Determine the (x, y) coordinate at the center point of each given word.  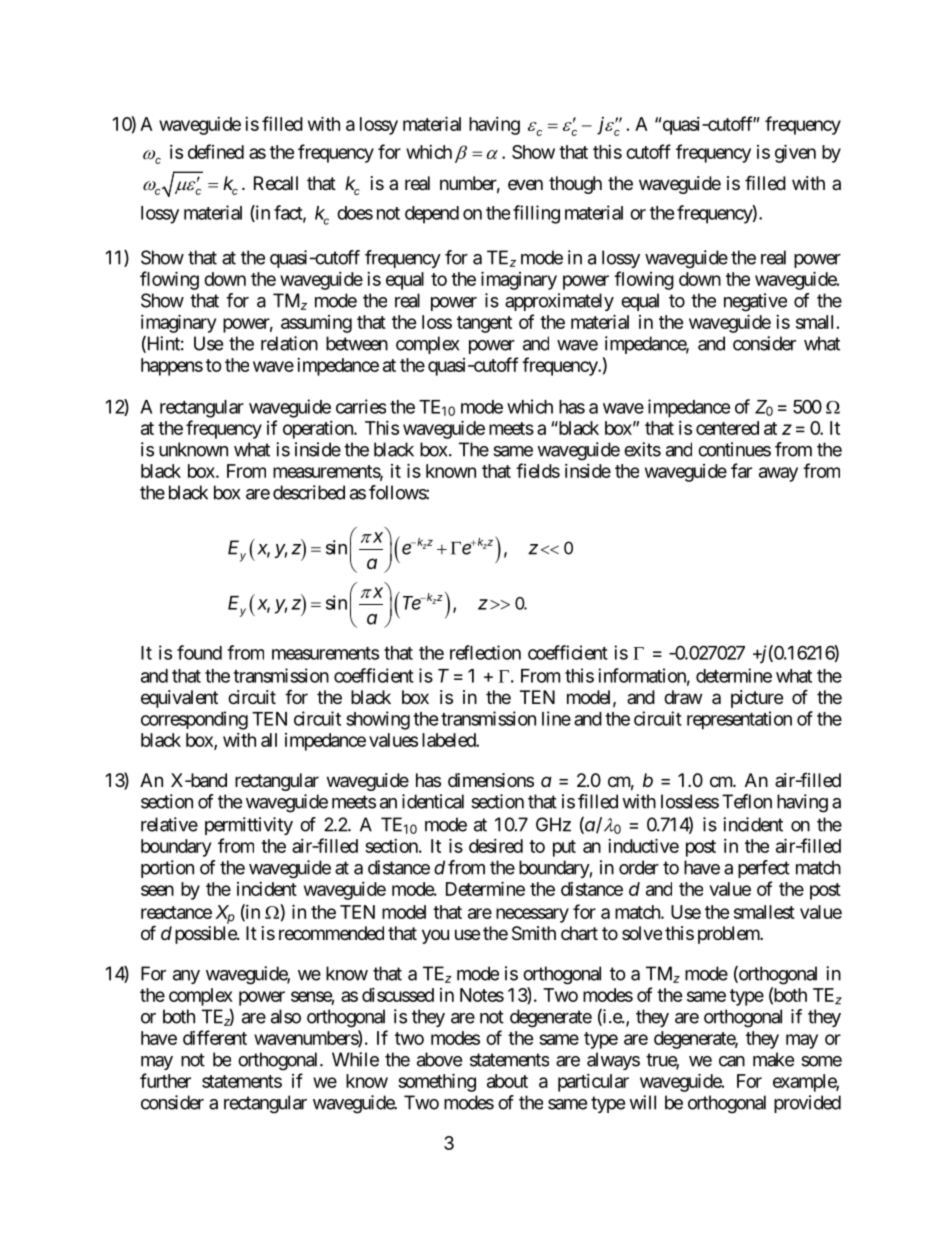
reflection (485, 652)
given (795, 153)
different (215, 1037)
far (741, 470)
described (309, 492)
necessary (532, 915)
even (525, 184)
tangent (484, 324)
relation (289, 343)
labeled (449, 740)
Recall (276, 183)
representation (739, 720)
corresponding (194, 720)
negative (755, 302)
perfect (764, 869)
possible (206, 935)
